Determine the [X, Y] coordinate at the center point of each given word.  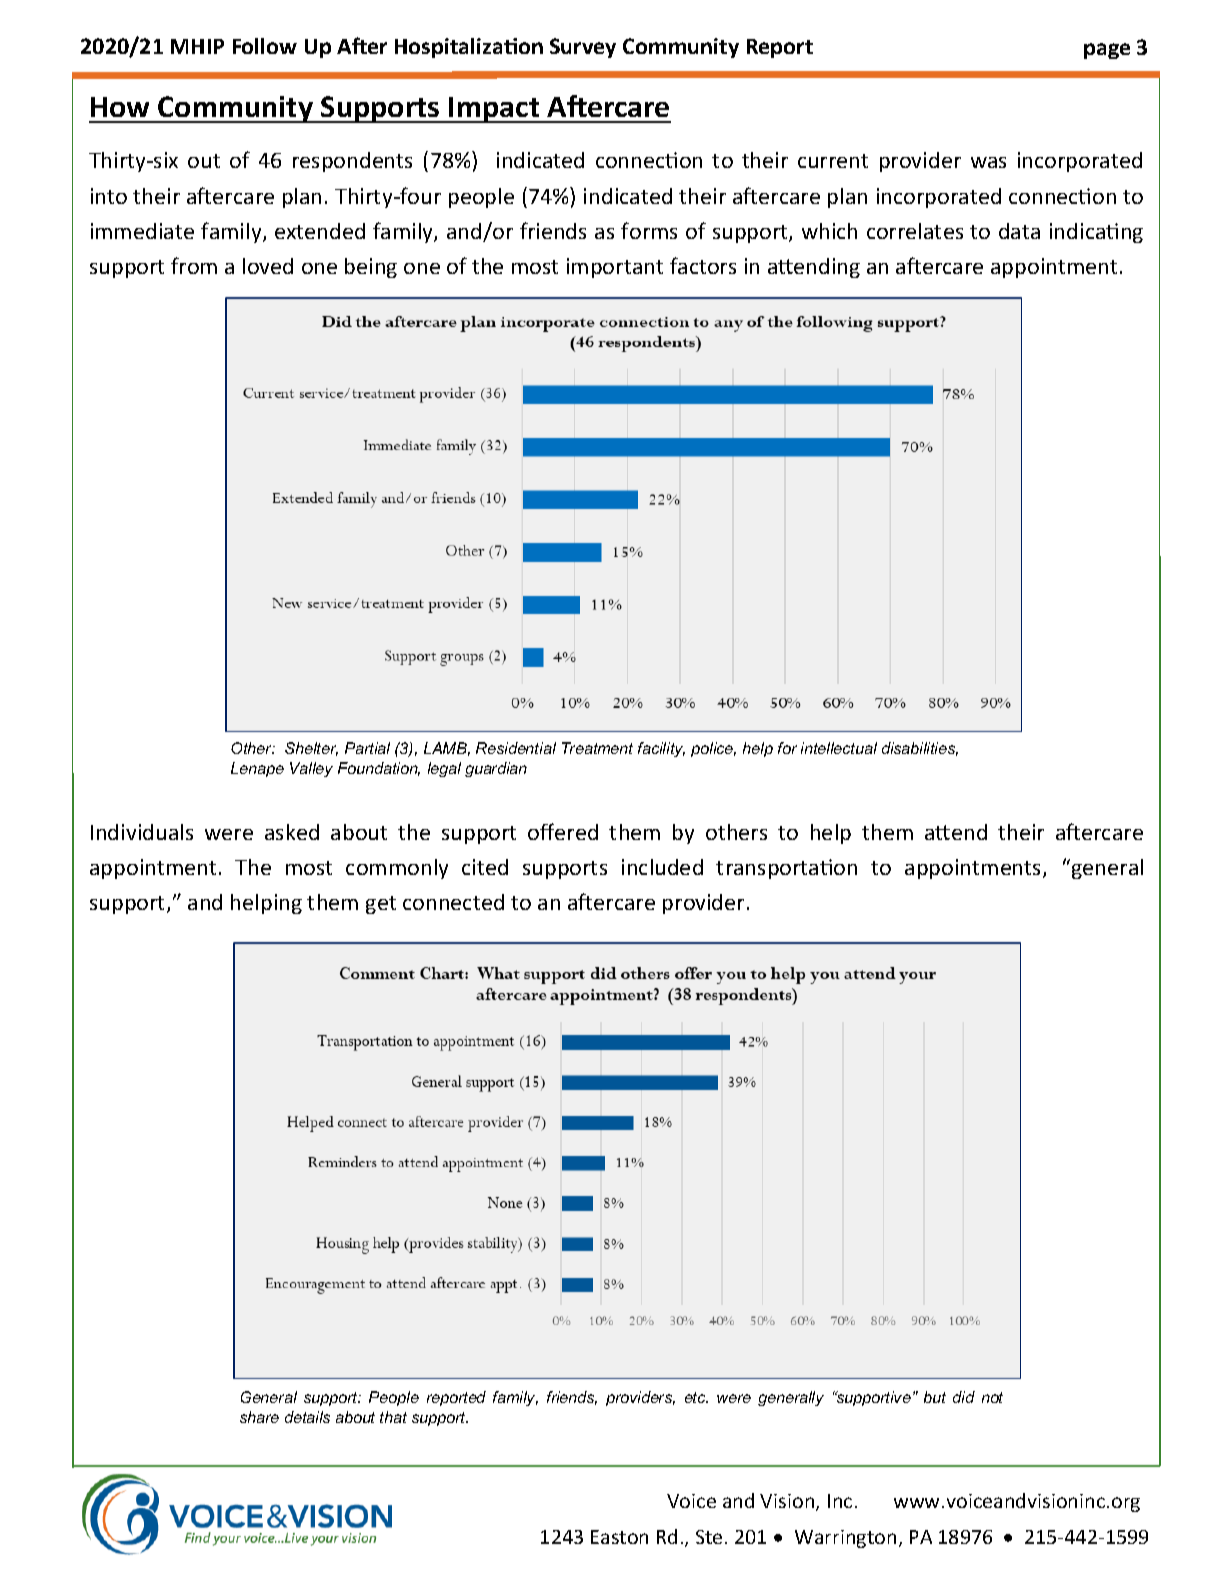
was [988, 162]
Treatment [597, 748]
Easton [619, 1537]
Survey [583, 48]
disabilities [920, 749]
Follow [265, 46]
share [259, 1417]
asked [292, 832]
